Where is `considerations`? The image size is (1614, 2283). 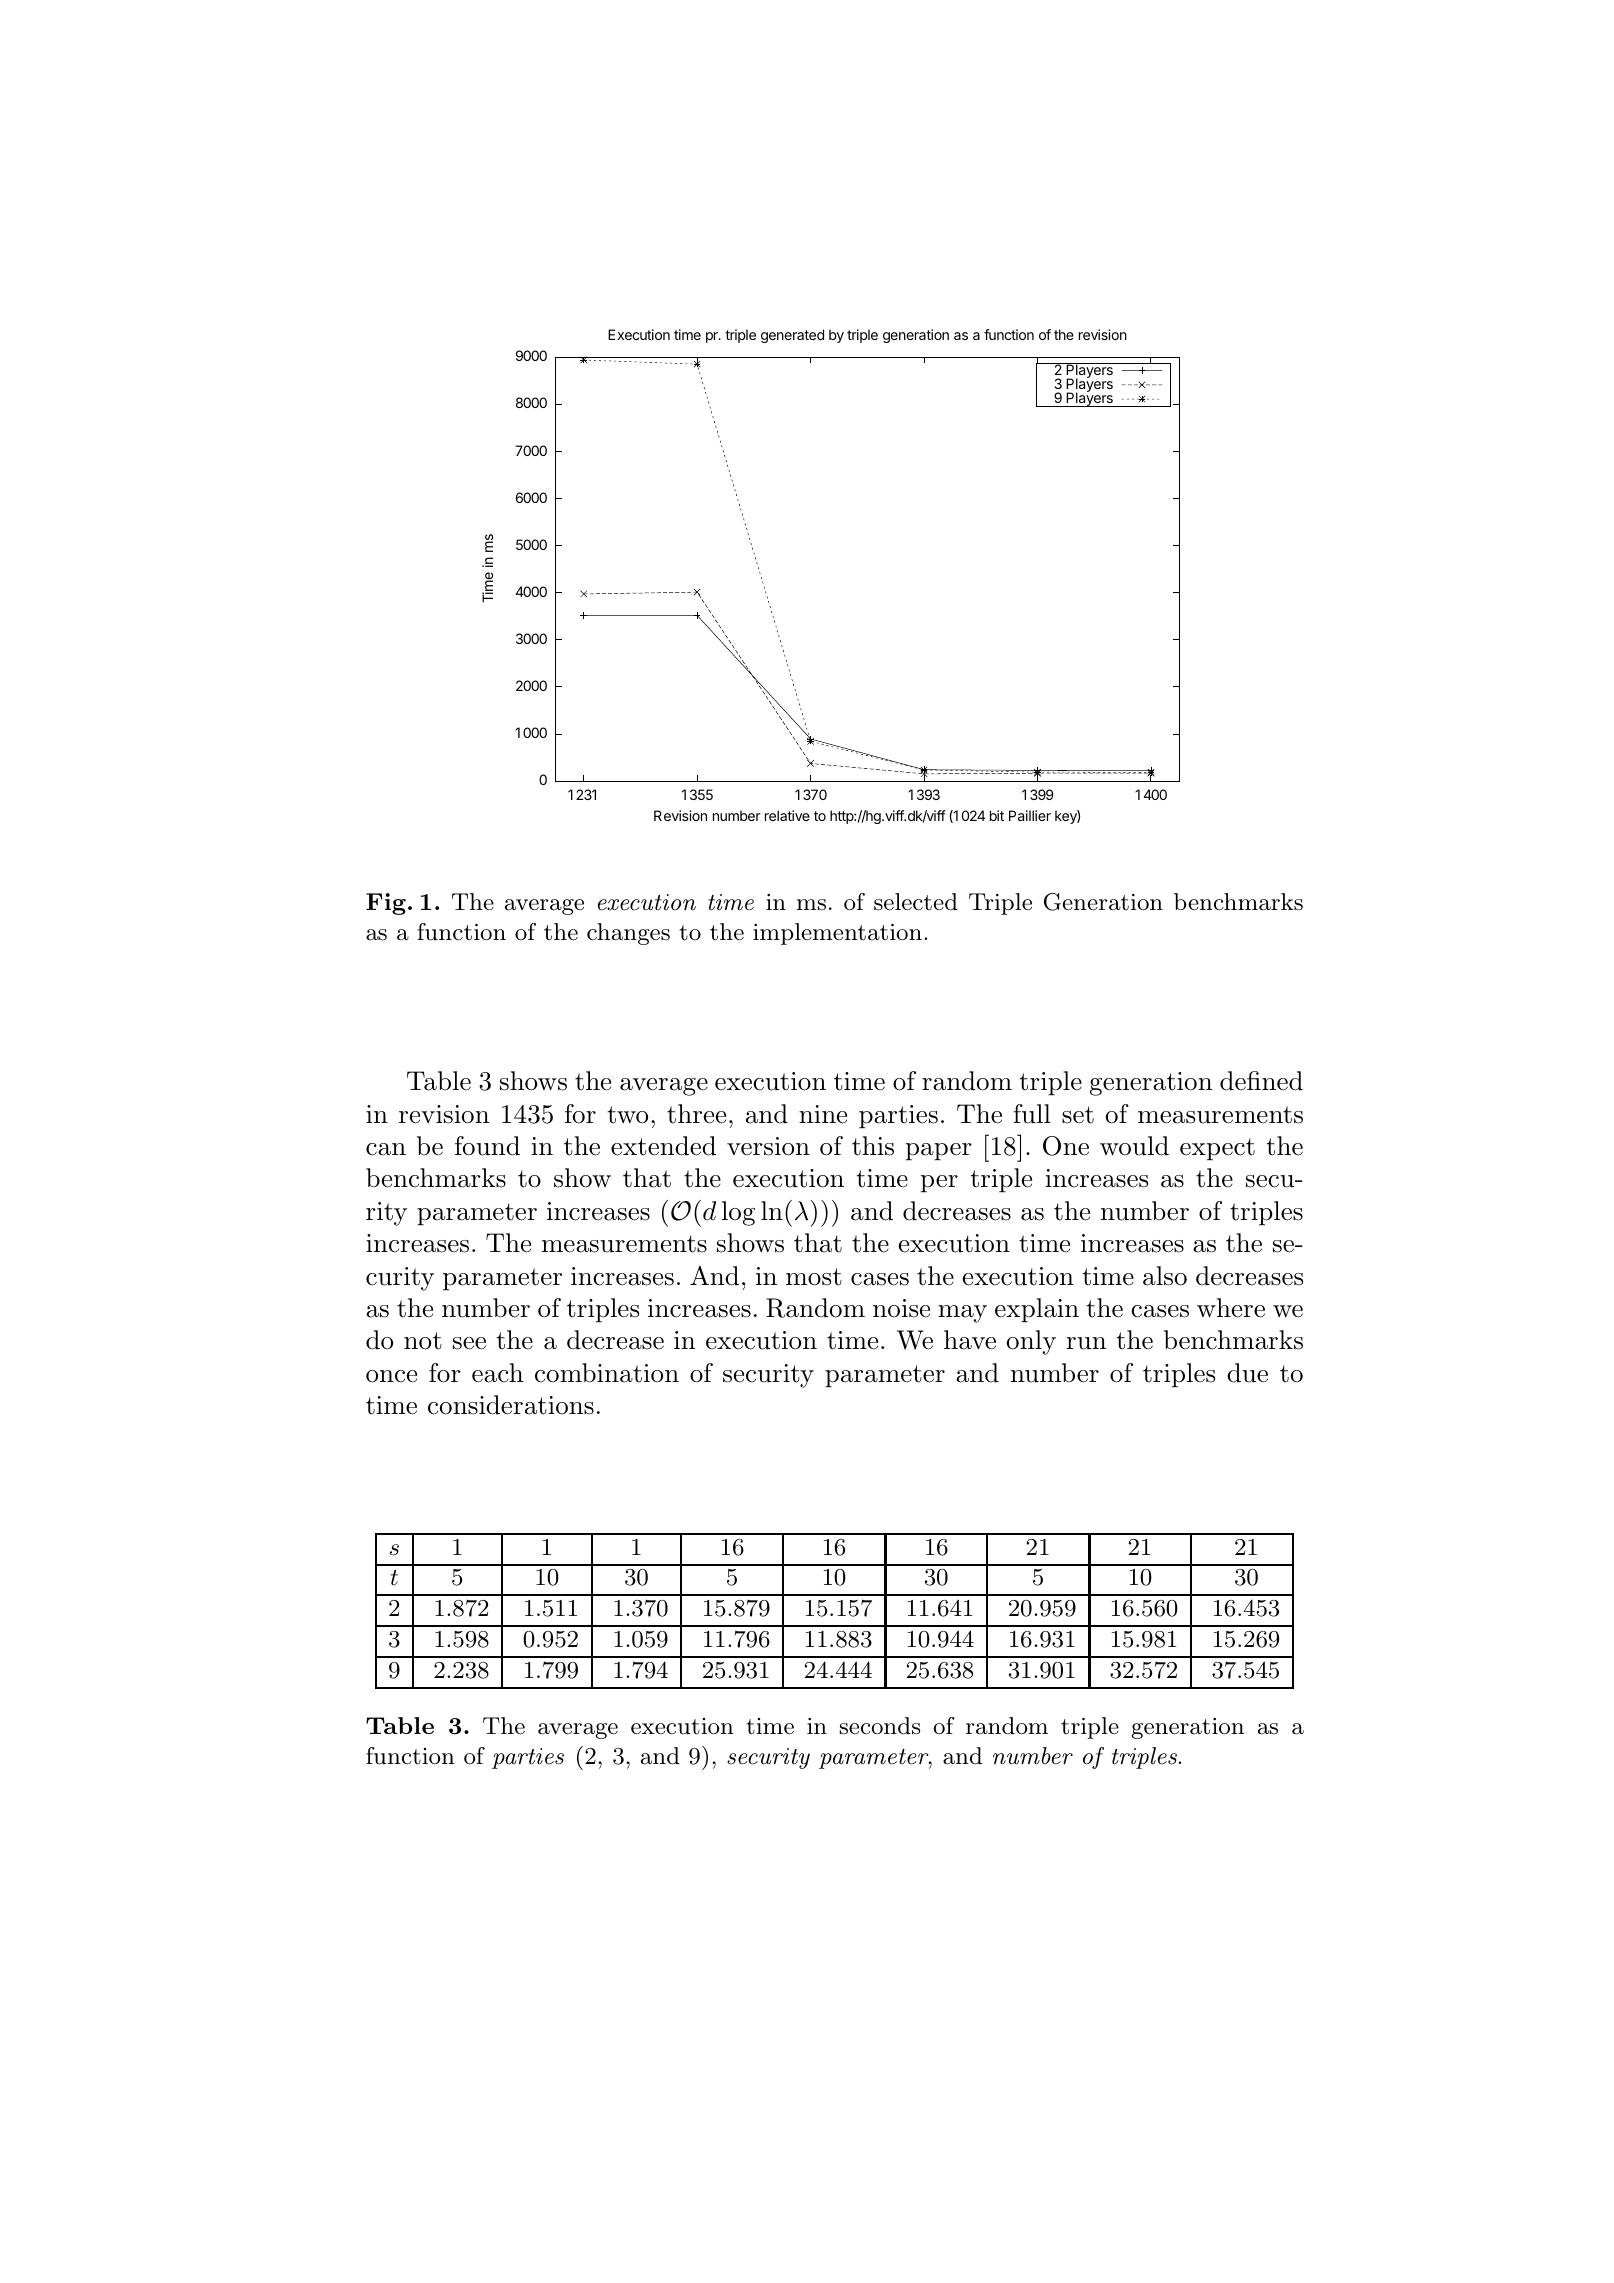
considerations is located at coordinates (511, 1405).
